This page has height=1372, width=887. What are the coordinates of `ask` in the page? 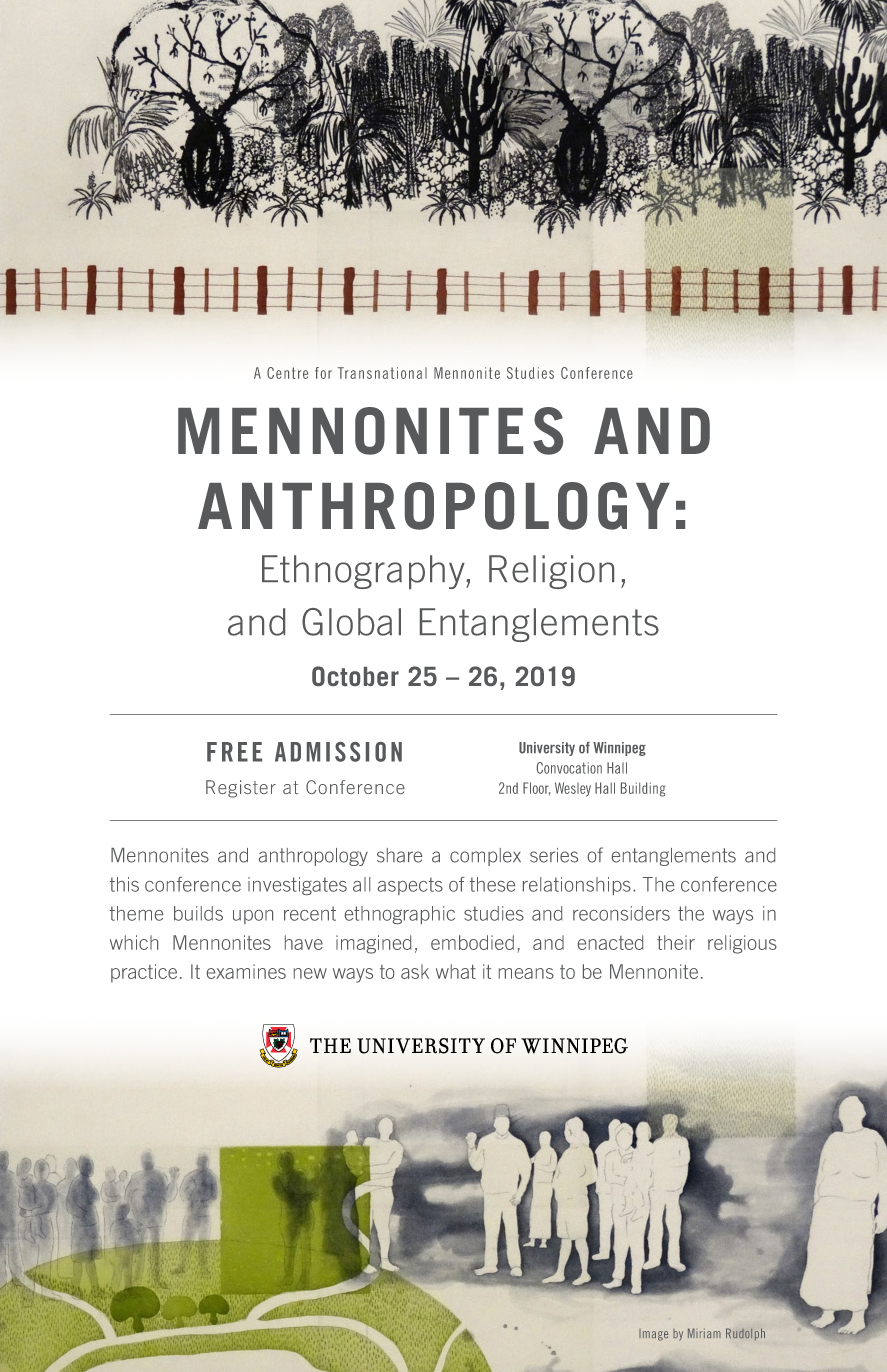 It's located at (415, 971).
